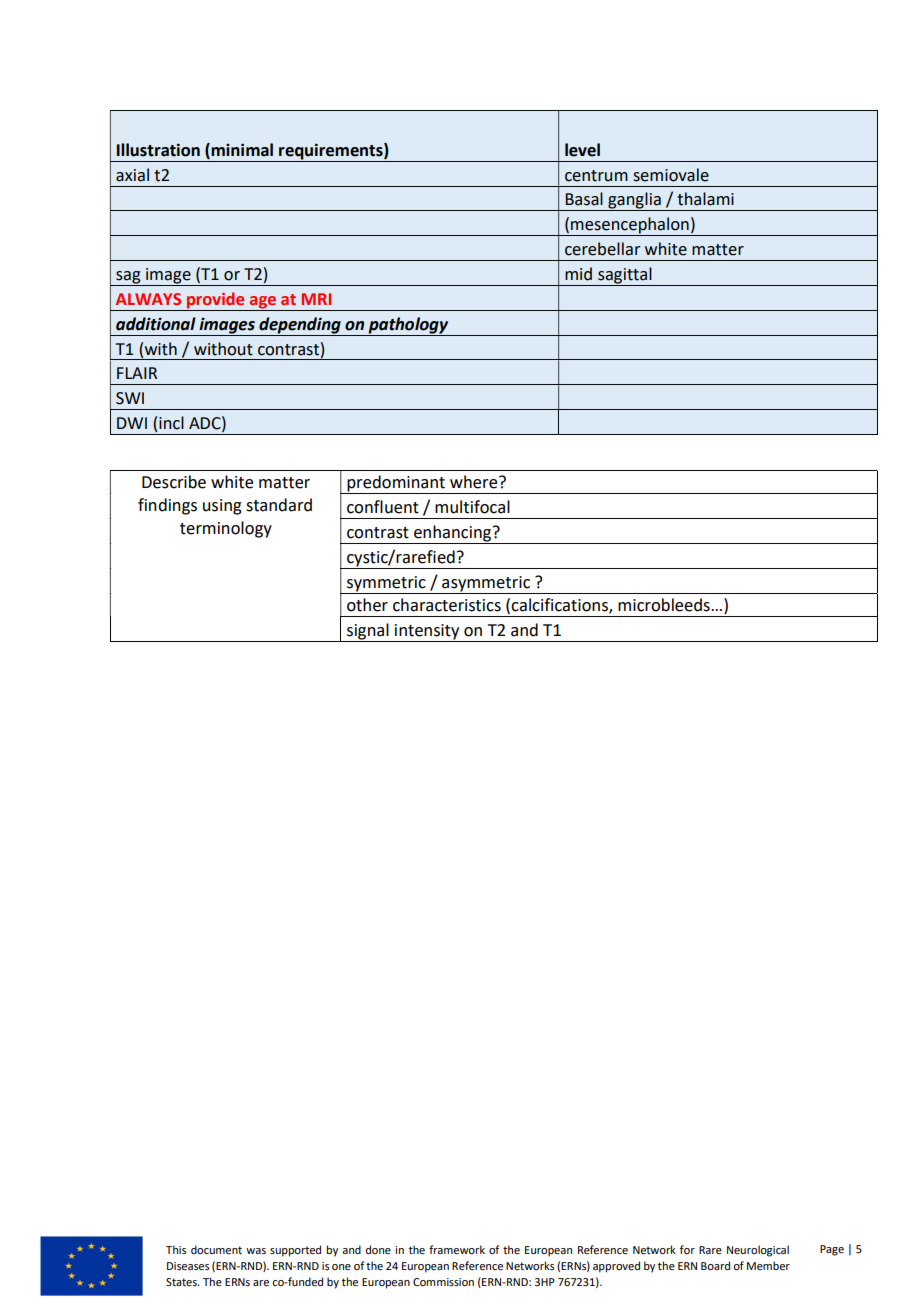 The width and height of the page is (924, 1308). Describe the element at coordinates (188, 1266) in the page. I see `Diseases` at that location.
